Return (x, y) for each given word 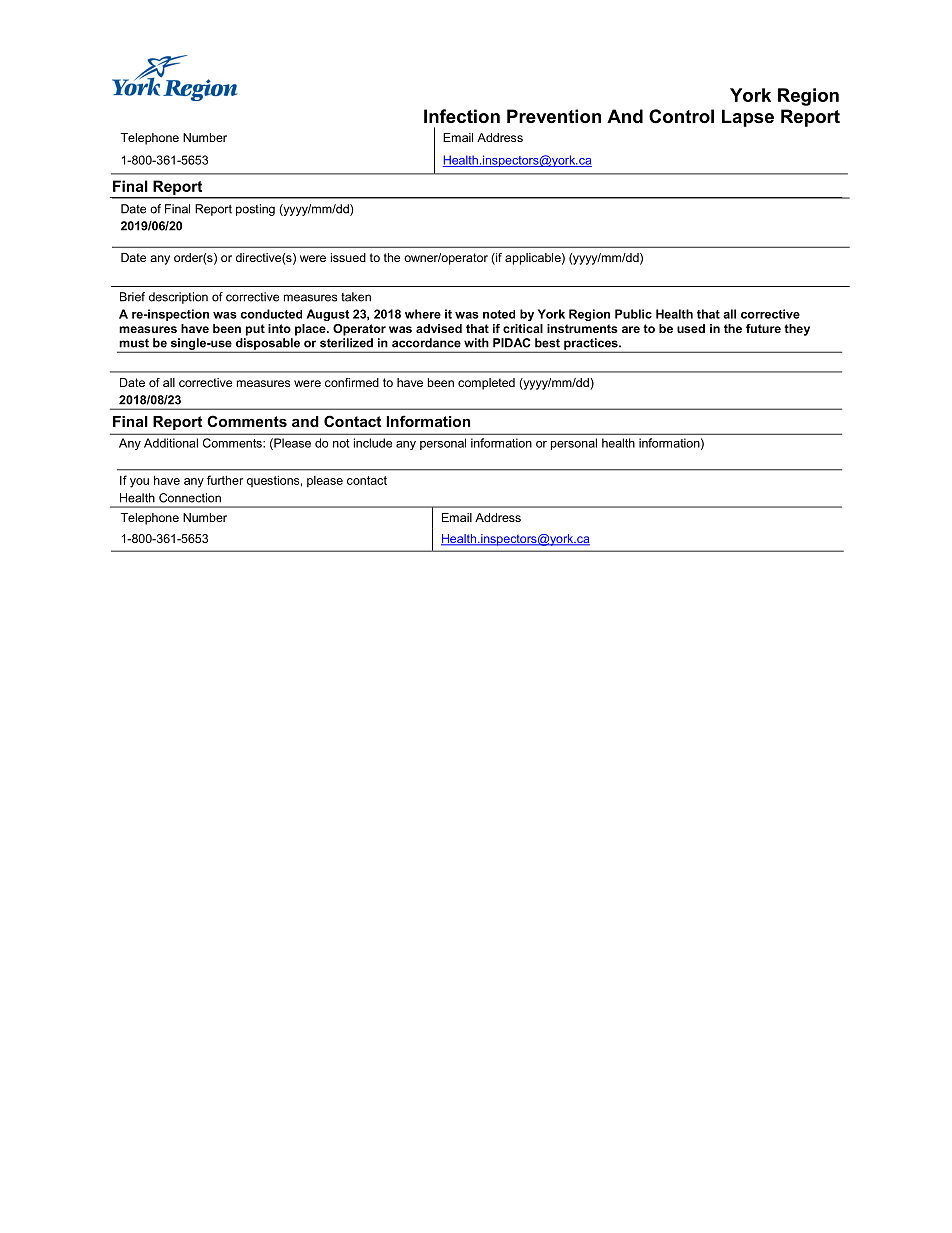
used (691, 328)
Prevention (554, 116)
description (178, 298)
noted (499, 314)
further (225, 480)
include (373, 443)
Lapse (748, 118)
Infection (462, 116)
